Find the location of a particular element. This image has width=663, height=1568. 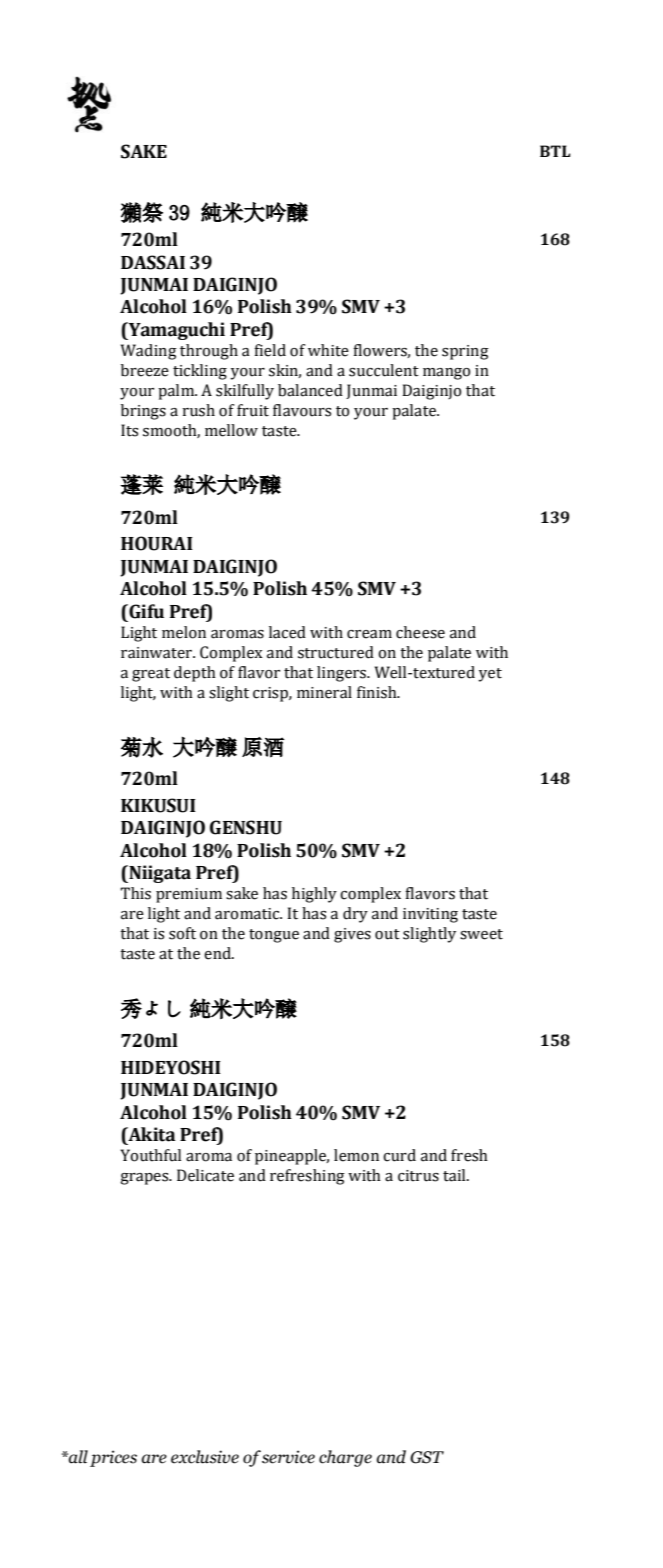

prices is located at coordinates (113, 1458).
